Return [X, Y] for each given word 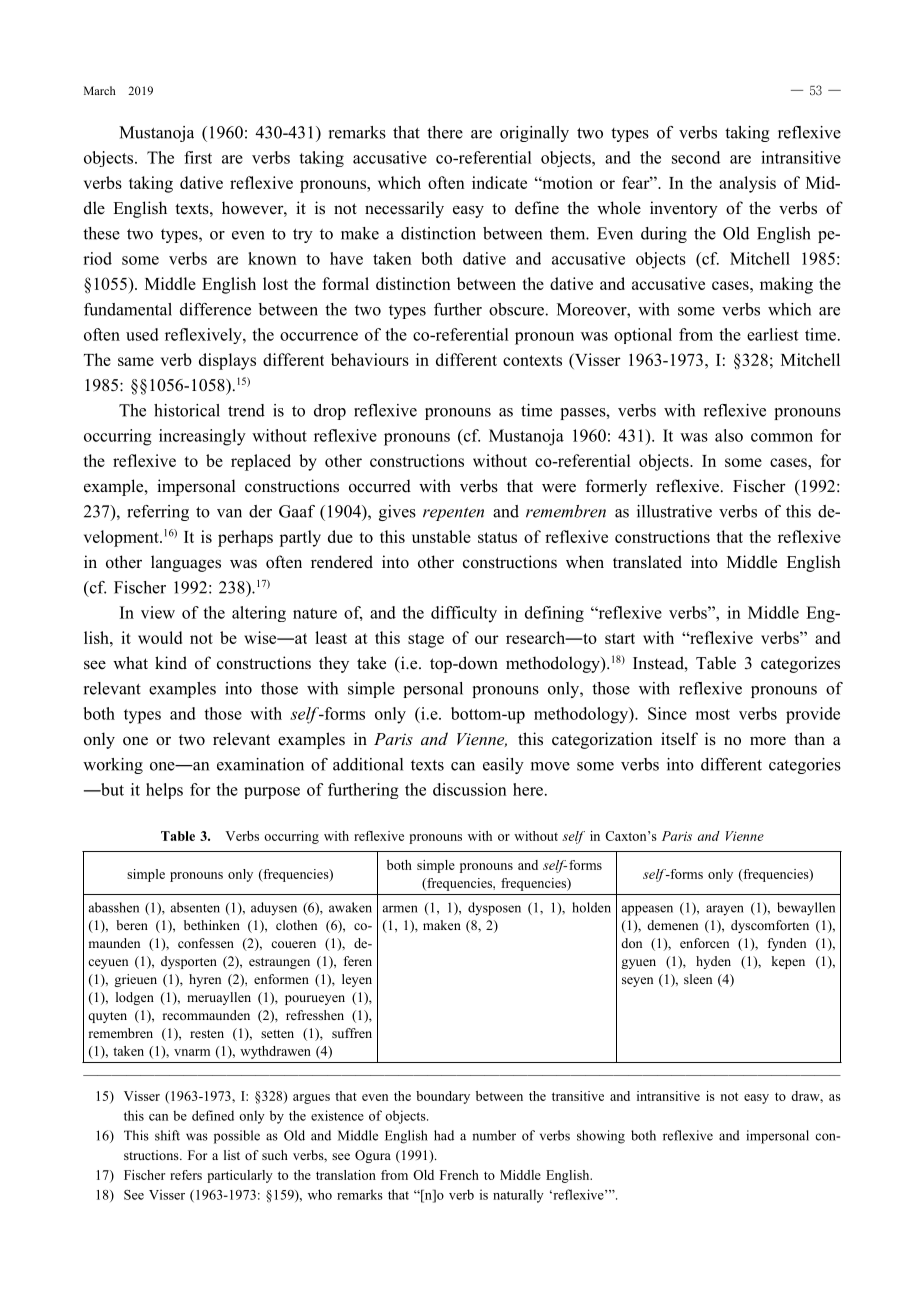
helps [164, 791]
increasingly [202, 437]
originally [534, 134]
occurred [380, 486]
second [696, 157]
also [729, 435]
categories [805, 766]
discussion [470, 789]
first [198, 157]
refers [186, 1175]
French [459, 1175]
